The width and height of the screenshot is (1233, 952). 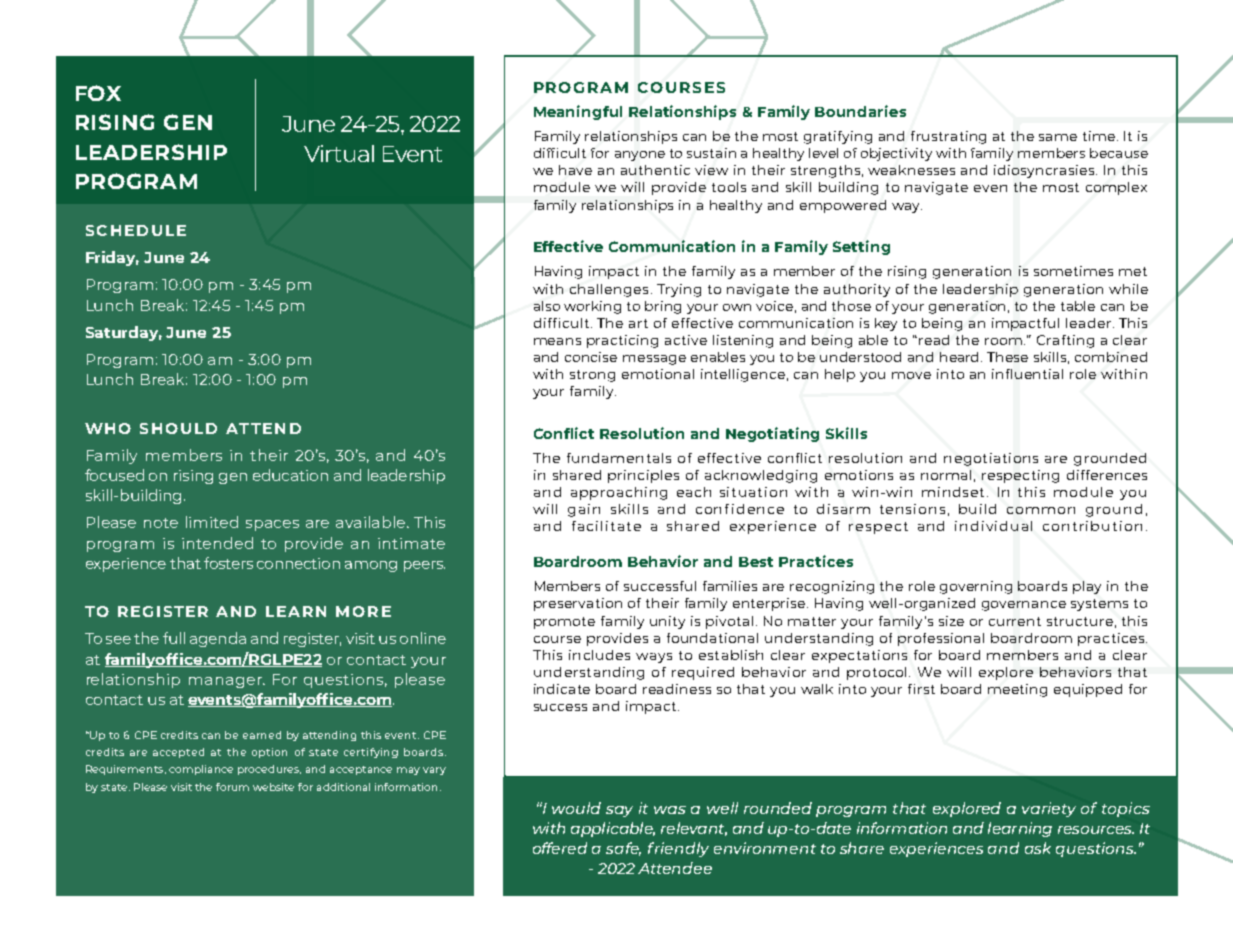 I want to click on Saturday, so click(x=124, y=333).
